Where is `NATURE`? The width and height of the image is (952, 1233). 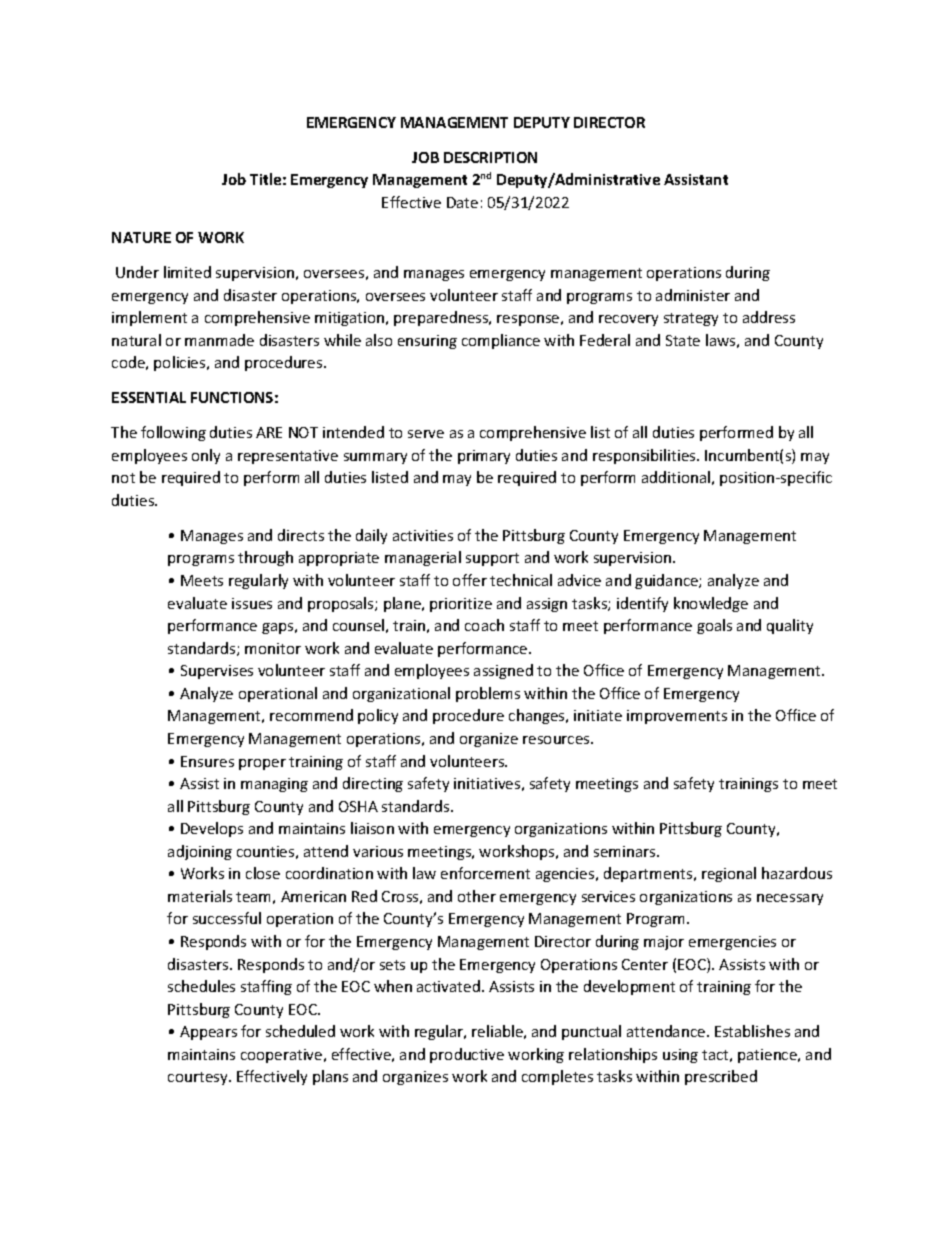
NATURE is located at coordinates (141, 237).
